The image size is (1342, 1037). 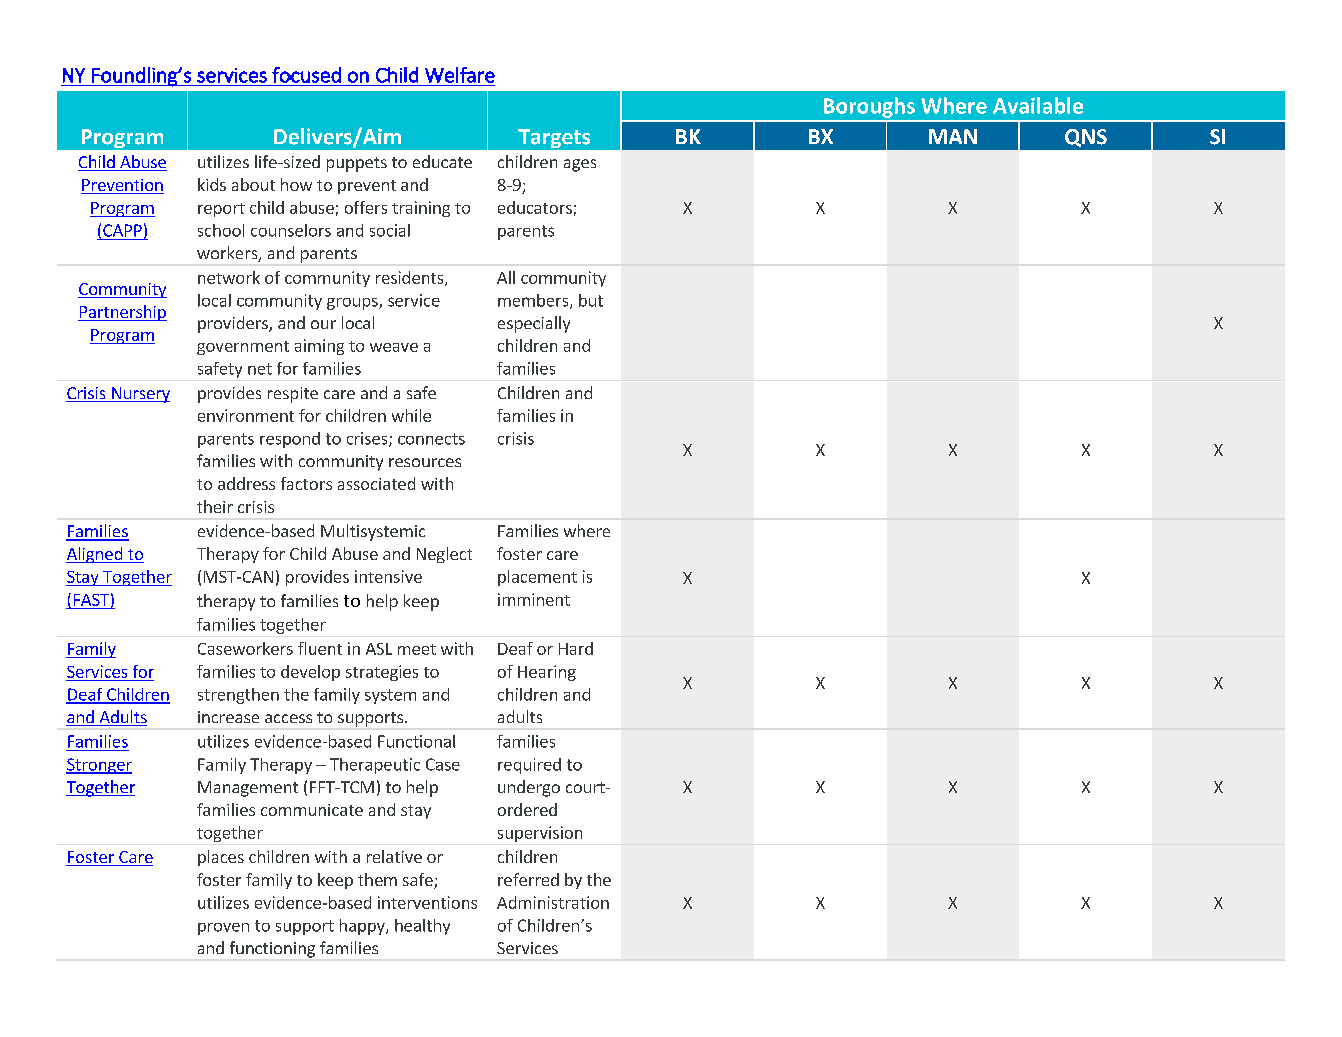 What do you see at coordinates (553, 902) in the screenshot?
I see `Administration` at bounding box center [553, 902].
